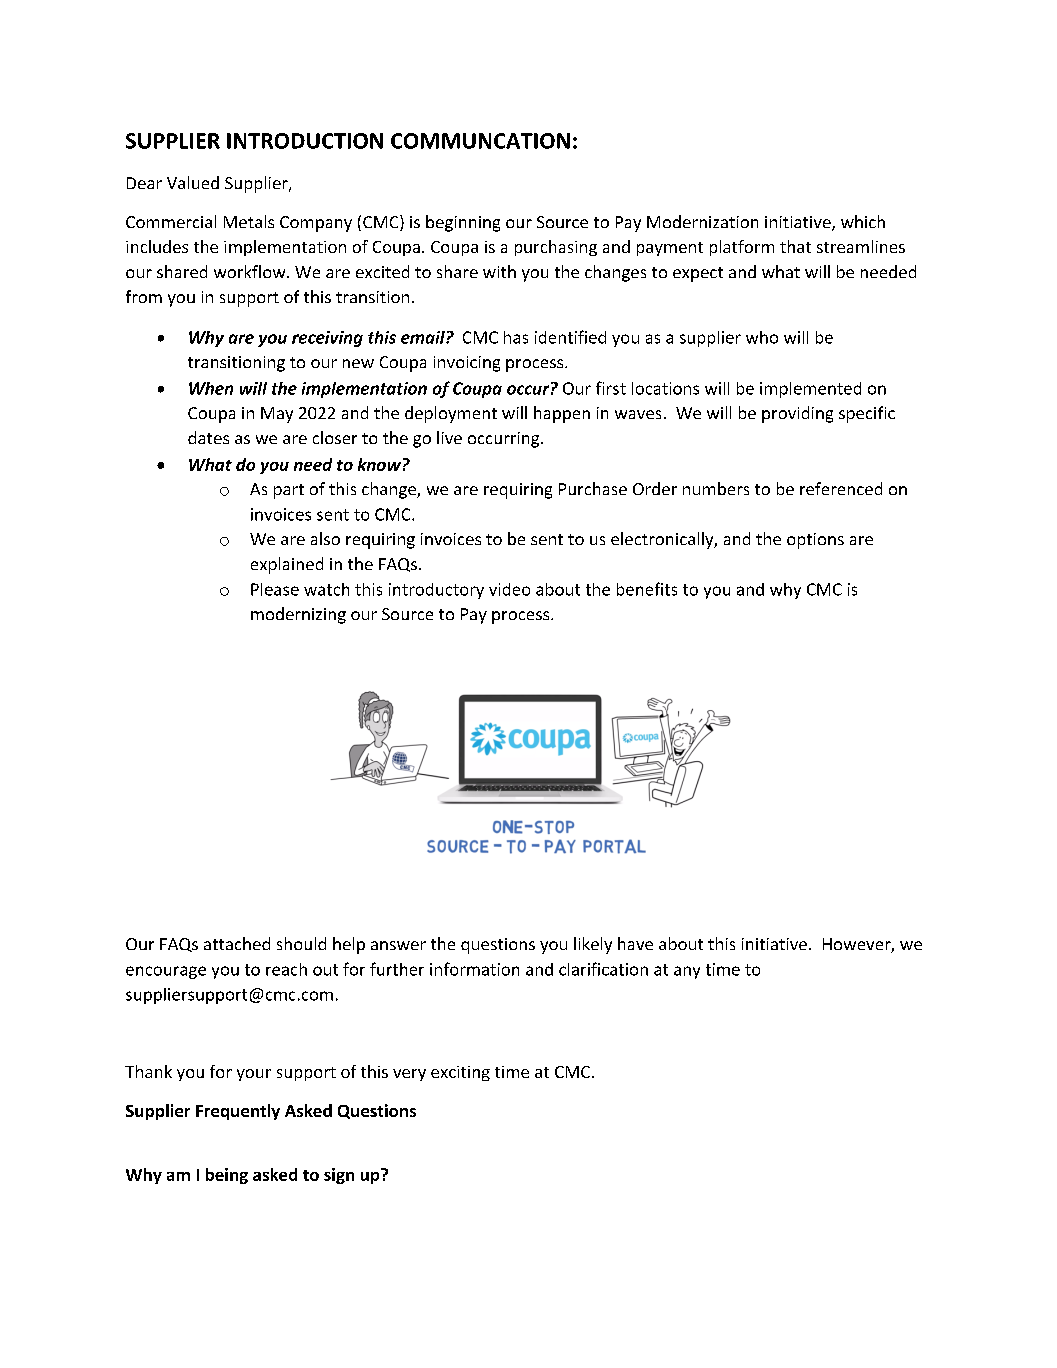 This screenshot has width=1057, height=1368. I want to click on clarification, so click(603, 969).
